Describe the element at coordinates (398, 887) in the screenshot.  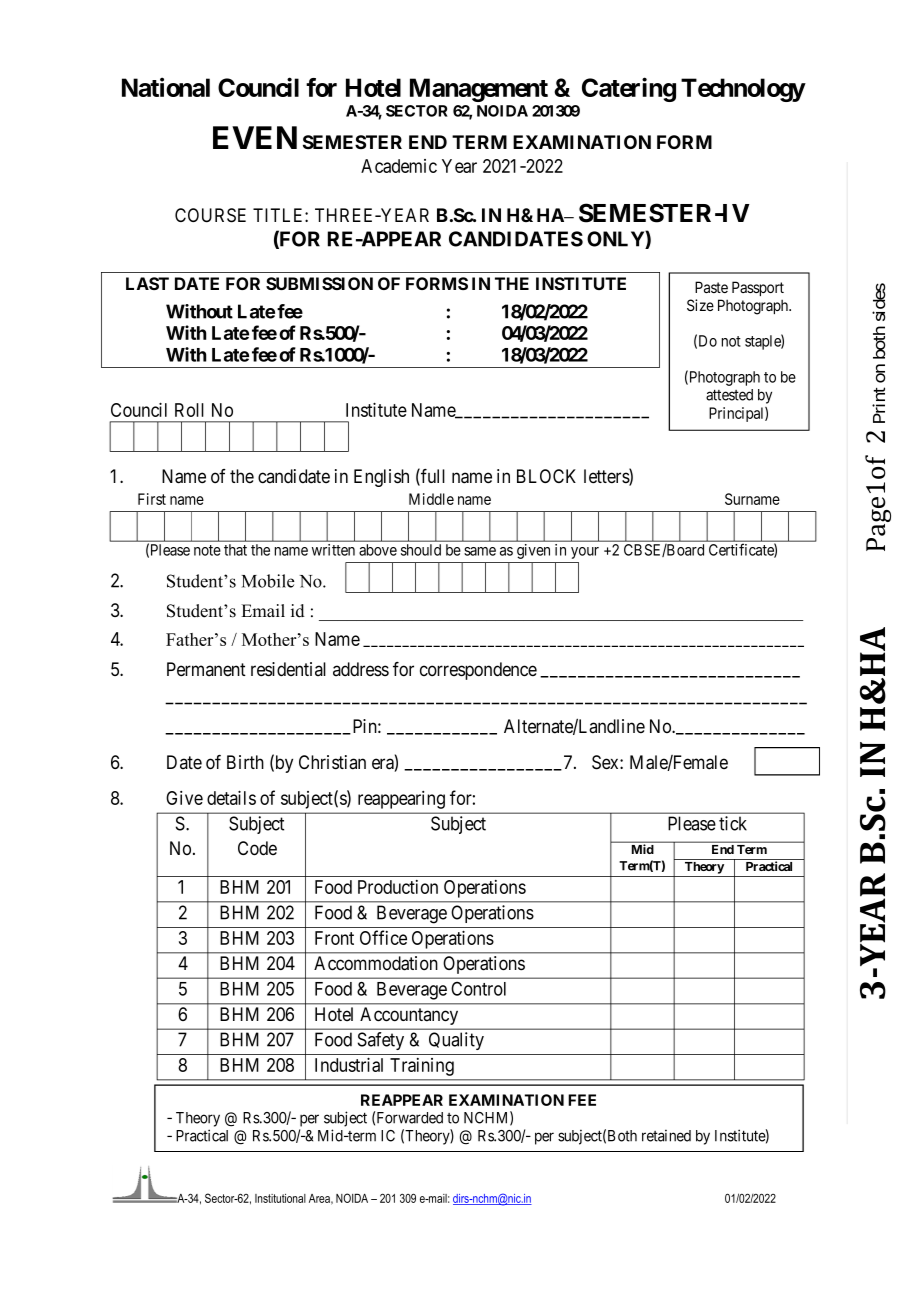
I see `Production` at that location.
